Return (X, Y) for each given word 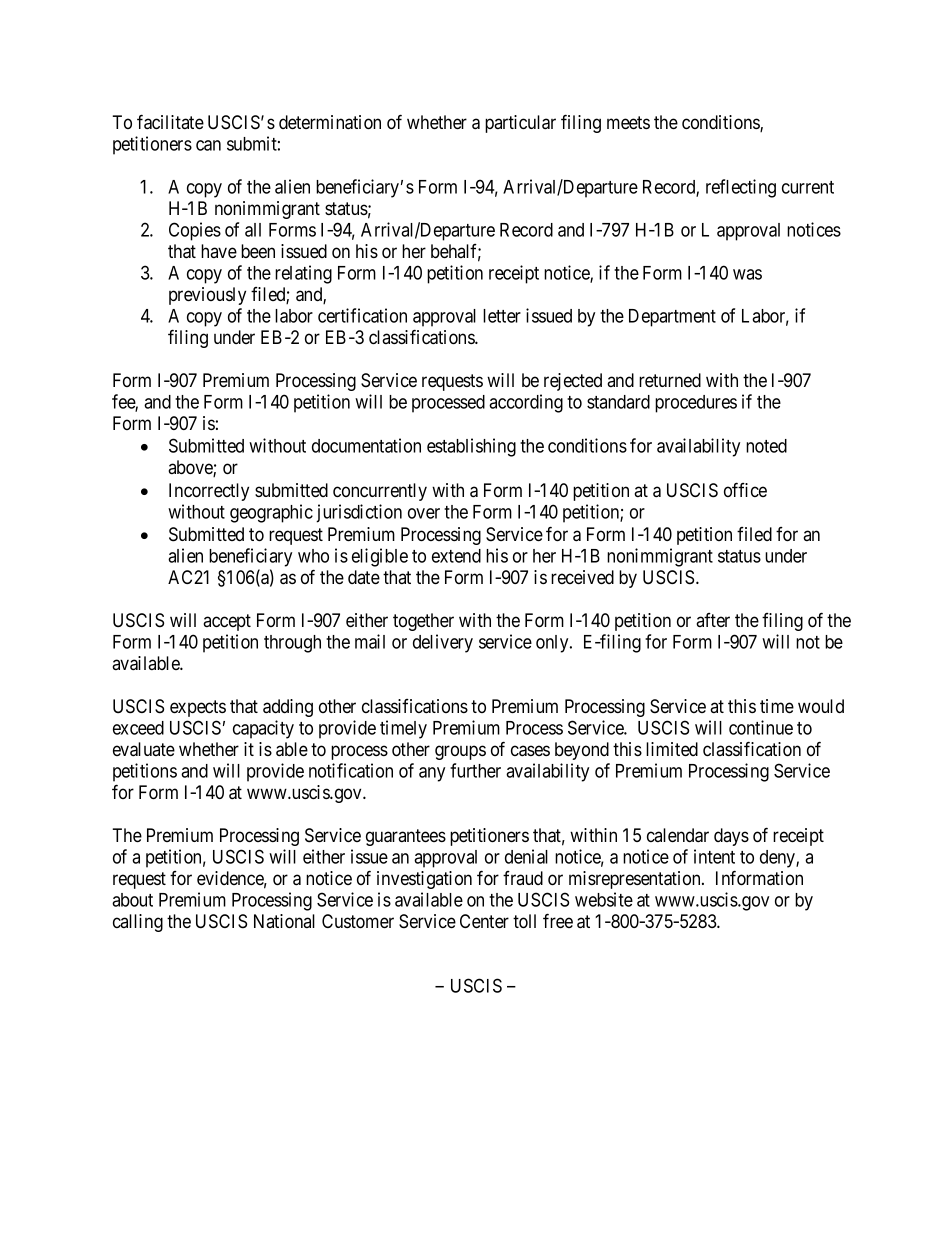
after (713, 620)
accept (227, 622)
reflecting (741, 188)
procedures (696, 404)
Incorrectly (209, 492)
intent (714, 856)
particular (520, 124)
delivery (443, 643)
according (526, 403)
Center (484, 921)
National (284, 921)
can (208, 145)
